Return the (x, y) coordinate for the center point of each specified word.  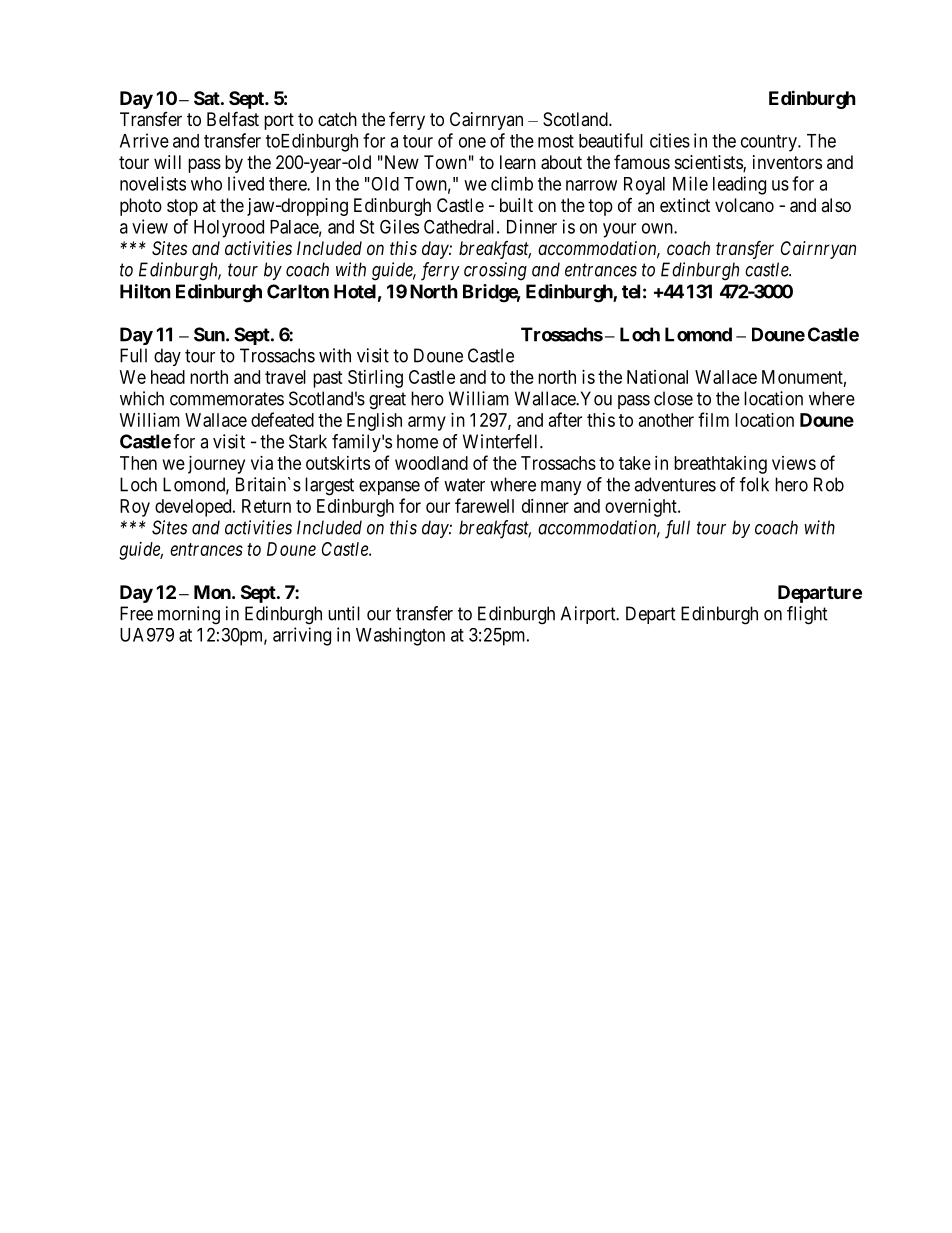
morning (189, 615)
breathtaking (720, 465)
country (770, 143)
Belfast (233, 118)
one (472, 142)
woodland (431, 463)
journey (216, 465)
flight (807, 615)
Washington (400, 636)
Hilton (145, 291)
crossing (495, 271)
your (619, 230)
